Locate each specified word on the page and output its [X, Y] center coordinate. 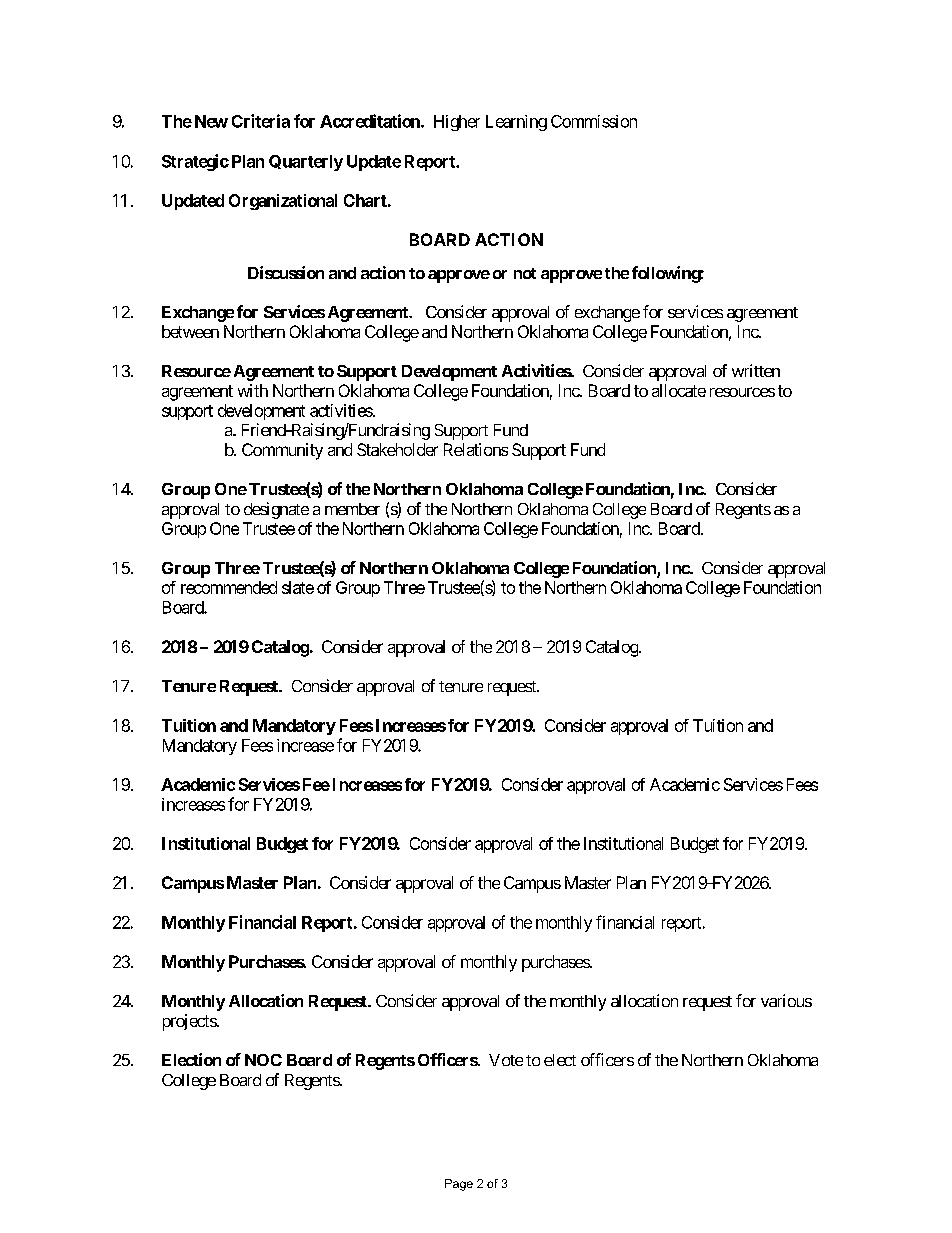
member [352, 509]
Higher [457, 123]
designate [276, 510]
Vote [506, 1060]
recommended [229, 587]
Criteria [261, 121]
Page [459, 1185]
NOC [263, 1060]
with [253, 390]
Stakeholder [397, 449]
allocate [679, 390]
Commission [594, 121]
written [756, 370]
